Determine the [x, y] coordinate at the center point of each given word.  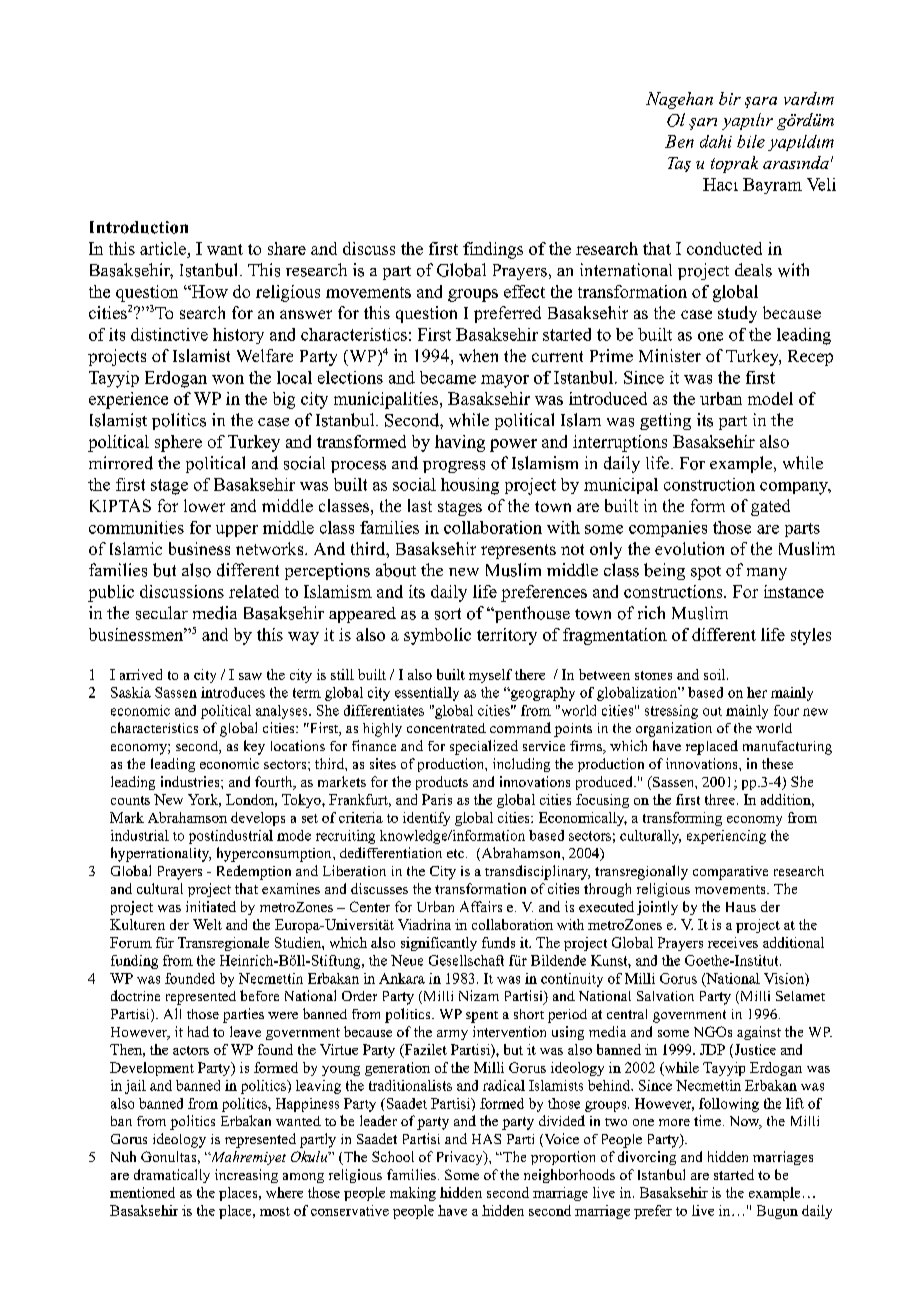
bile [751, 141]
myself [490, 676]
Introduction [139, 227]
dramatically [172, 1176]
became [448, 377]
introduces [233, 692]
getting [665, 421]
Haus [741, 907]
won [228, 379]
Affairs [481, 906]
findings [493, 250]
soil [716, 674]
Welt [207, 924]
